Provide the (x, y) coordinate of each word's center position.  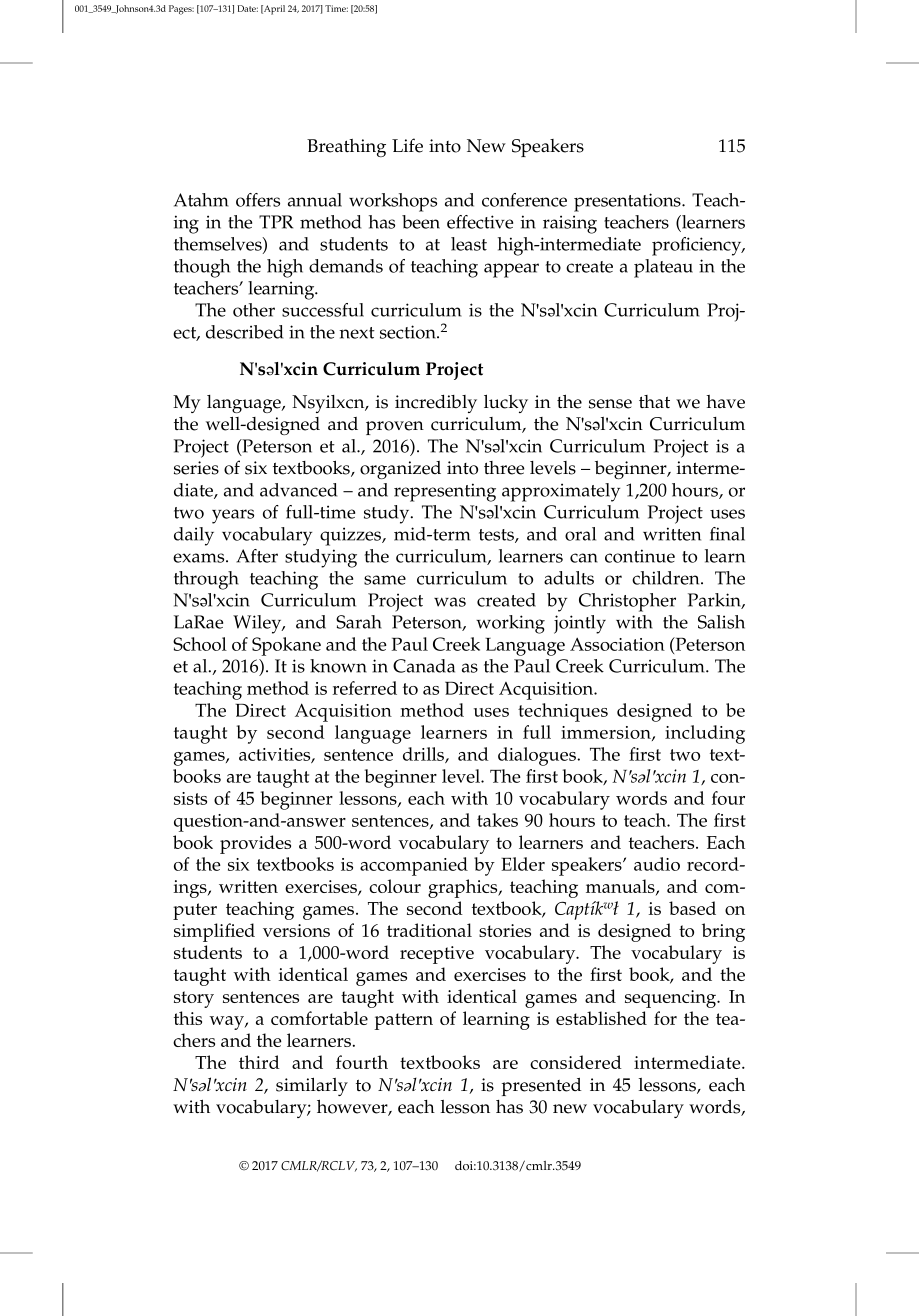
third (259, 1062)
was (450, 602)
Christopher (627, 602)
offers (258, 200)
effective (480, 222)
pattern (403, 1021)
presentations (628, 202)
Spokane (286, 646)
